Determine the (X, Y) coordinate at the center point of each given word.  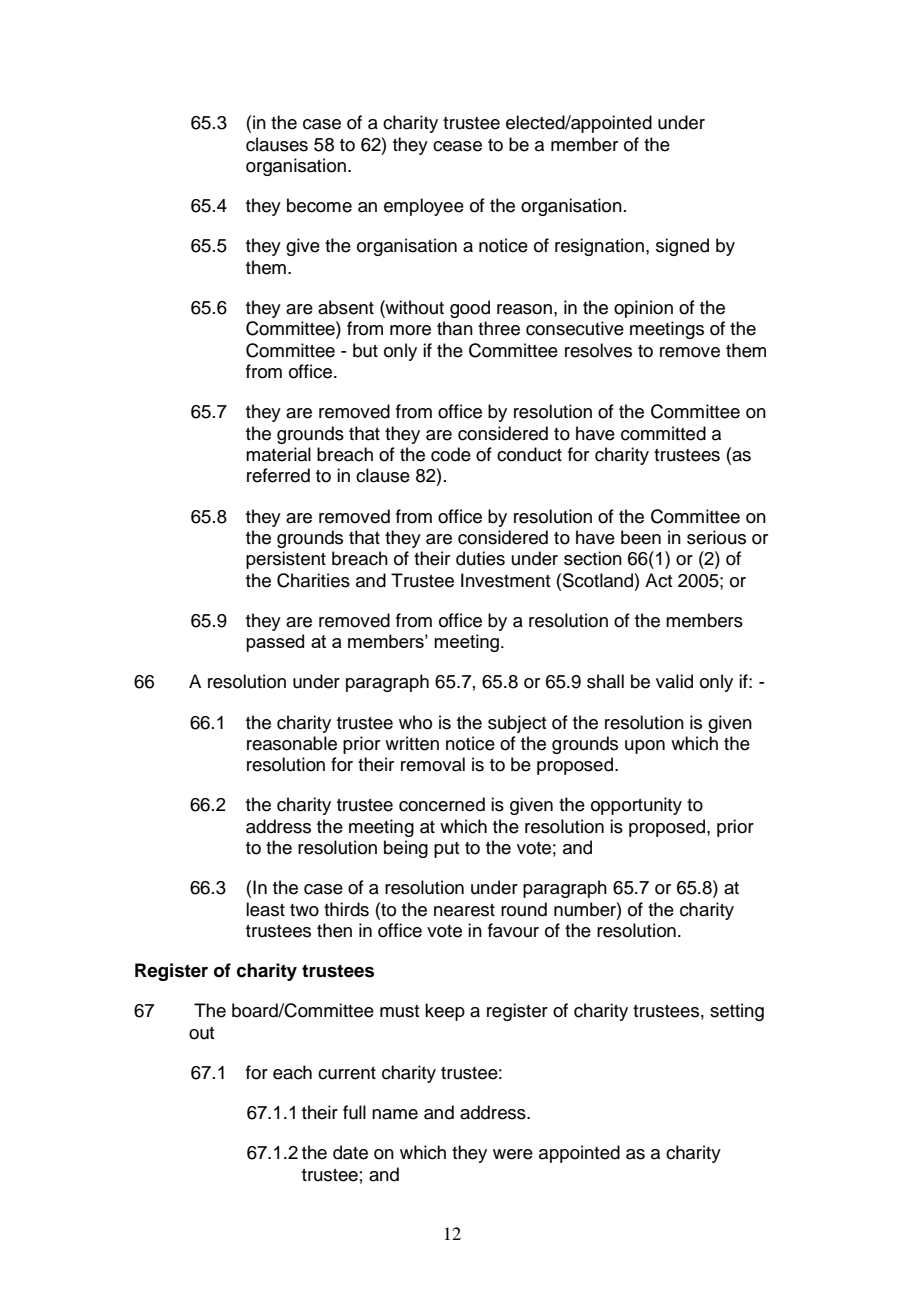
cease (457, 146)
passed (275, 643)
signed (682, 247)
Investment (505, 580)
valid (674, 681)
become (319, 205)
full (354, 1112)
